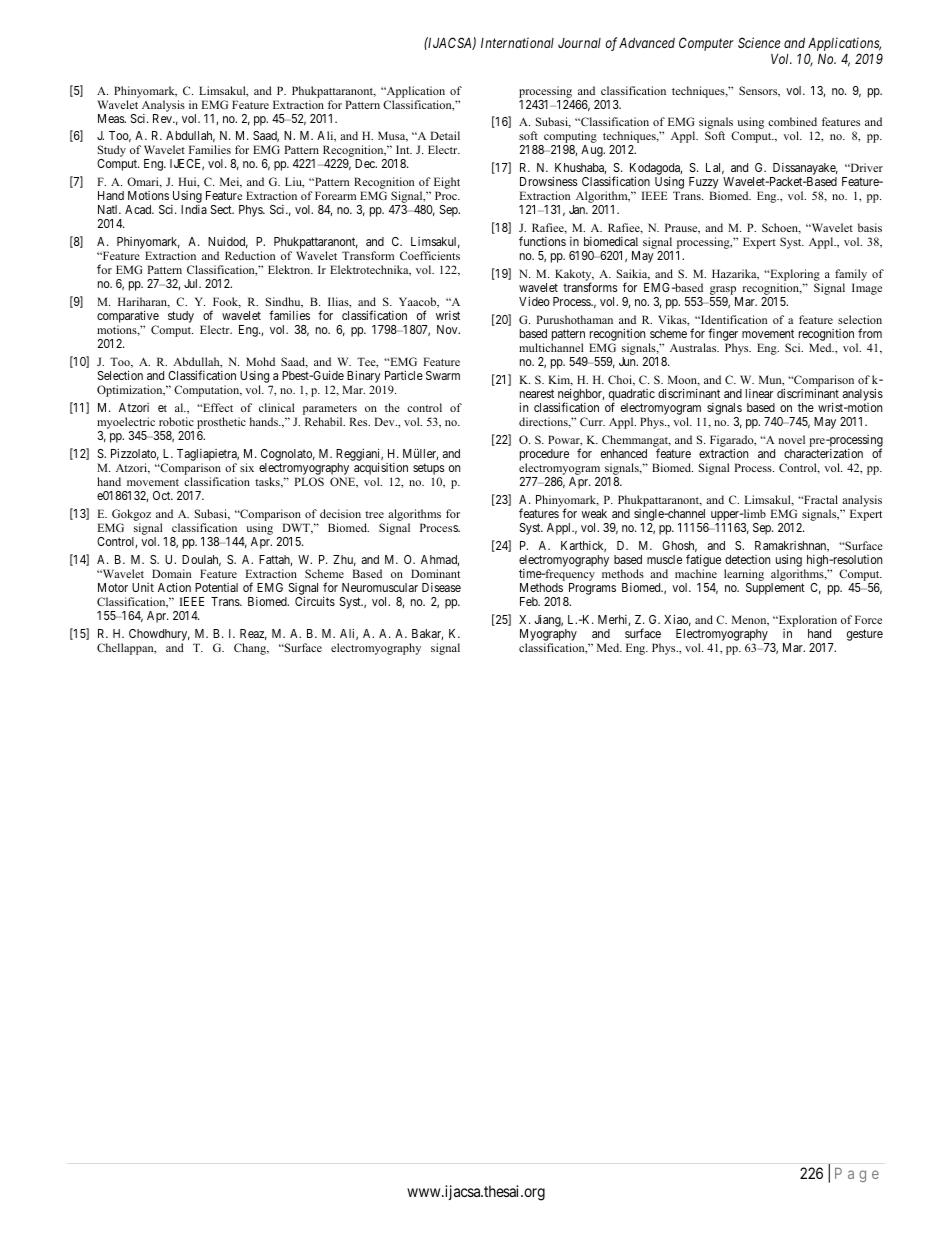  What do you see at coordinates (823, 453) in the page?
I see `characterization` at bounding box center [823, 453].
